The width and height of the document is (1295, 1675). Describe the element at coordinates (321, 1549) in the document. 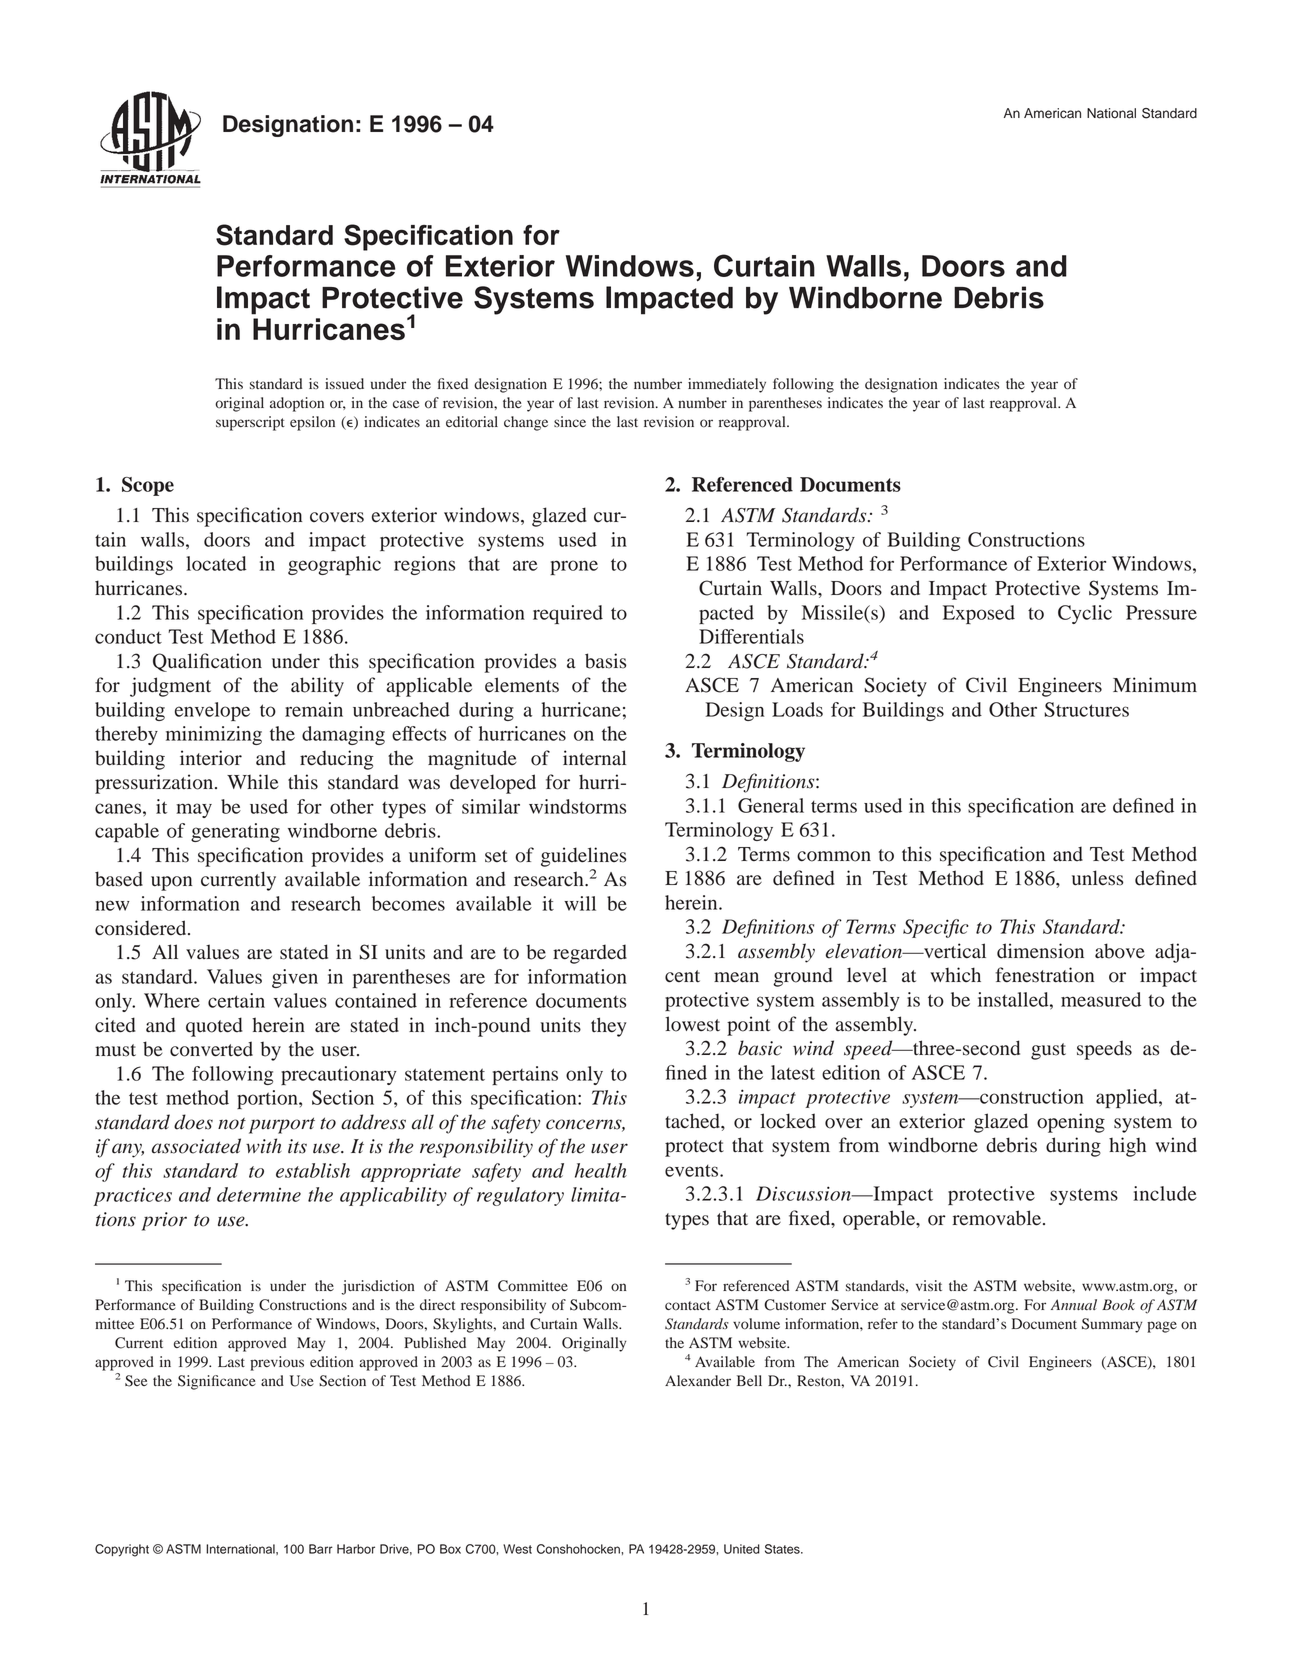

I see `Barr` at that location.
